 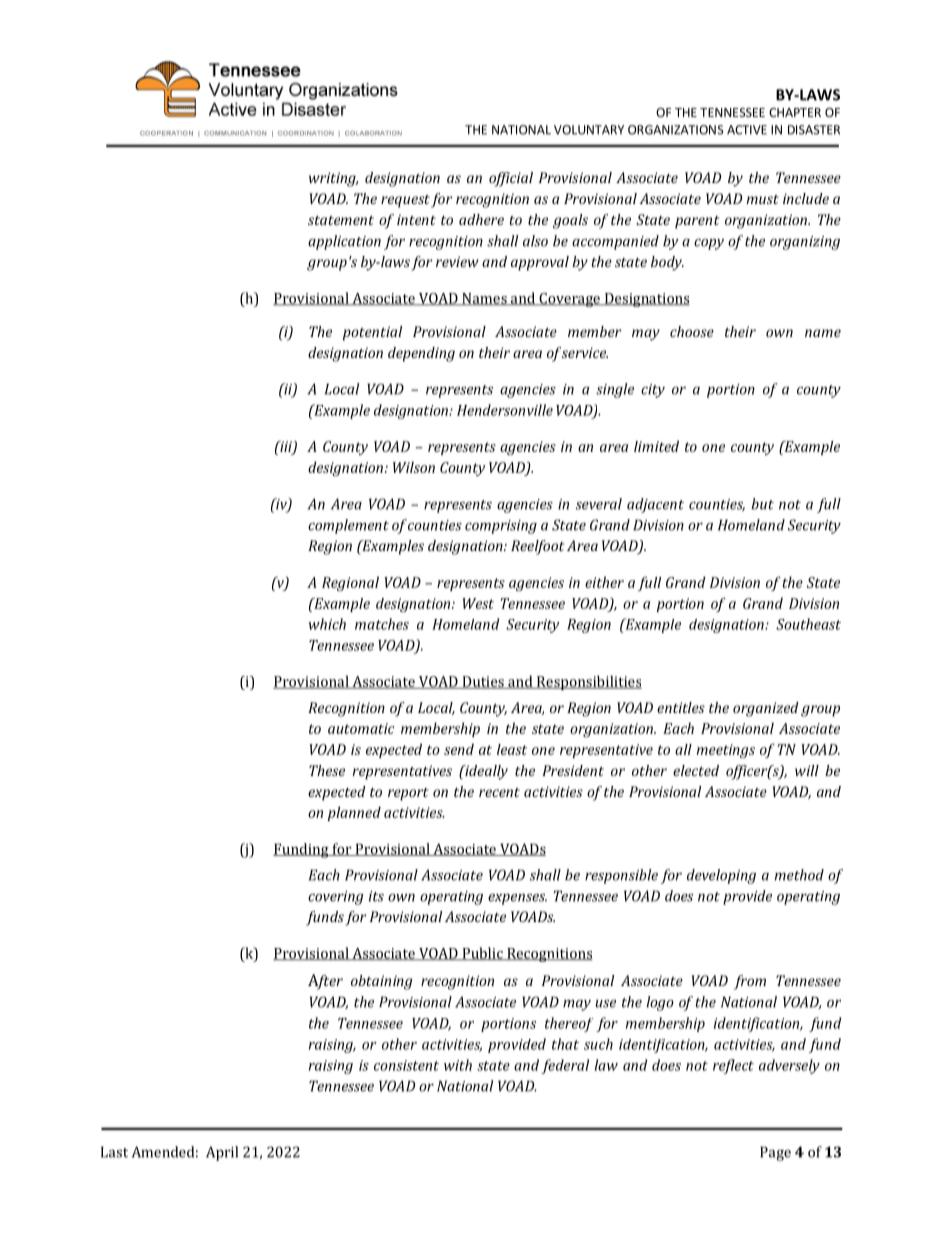 What do you see at coordinates (766, 709) in the image?
I see `organized` at bounding box center [766, 709].
